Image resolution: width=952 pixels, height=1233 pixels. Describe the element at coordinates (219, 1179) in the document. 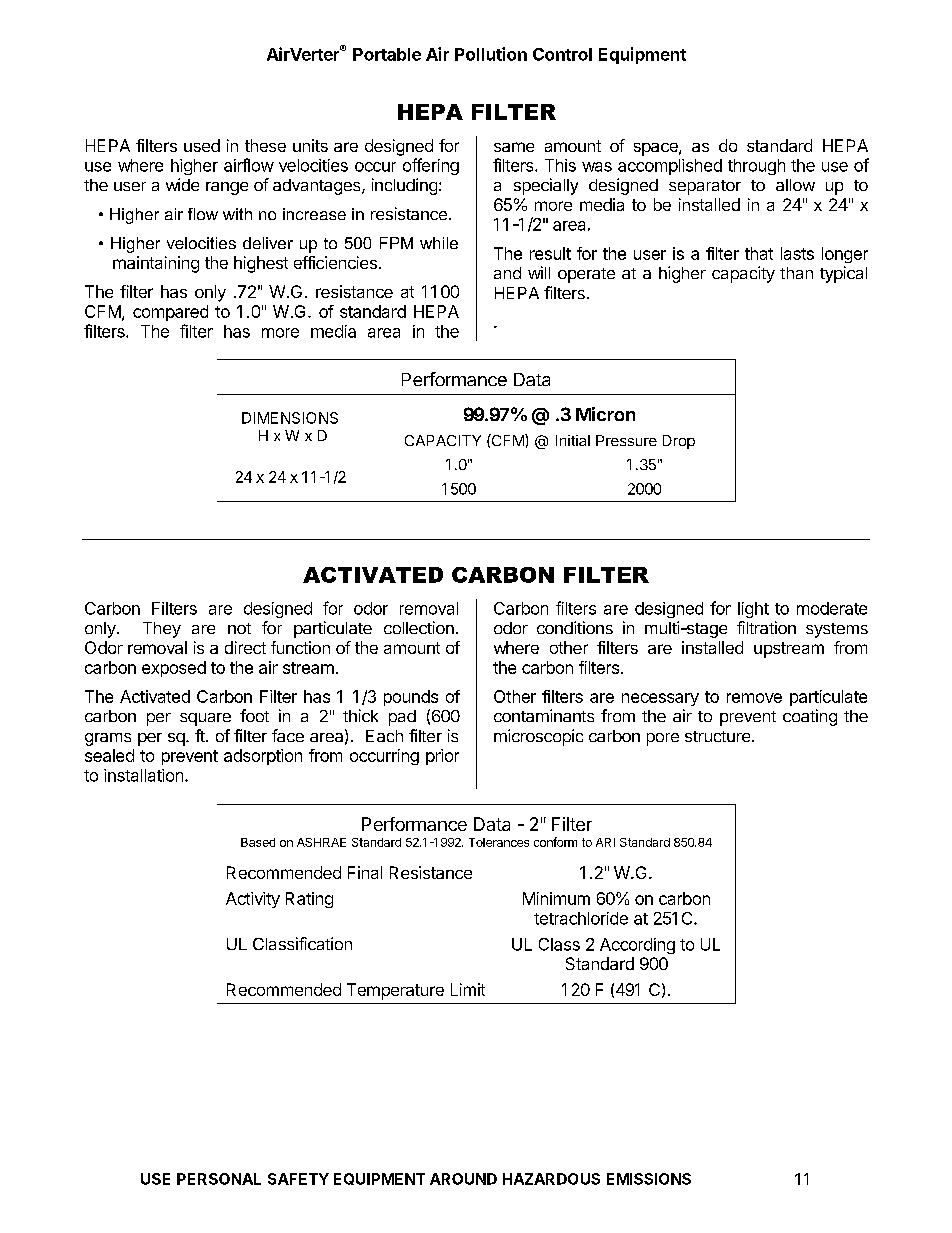

I see `PERSONAL` at that location.
